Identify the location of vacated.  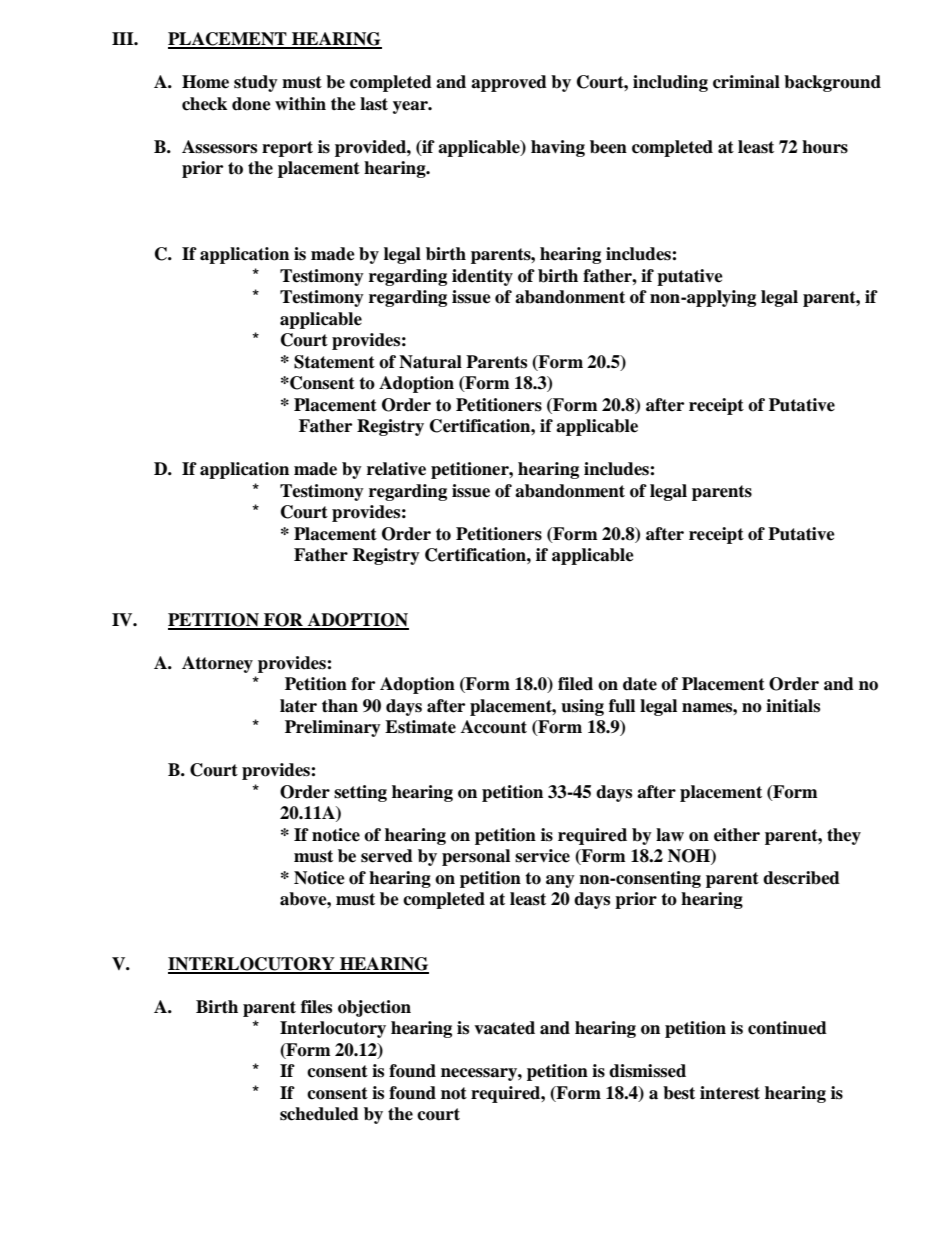
(504, 1028).
